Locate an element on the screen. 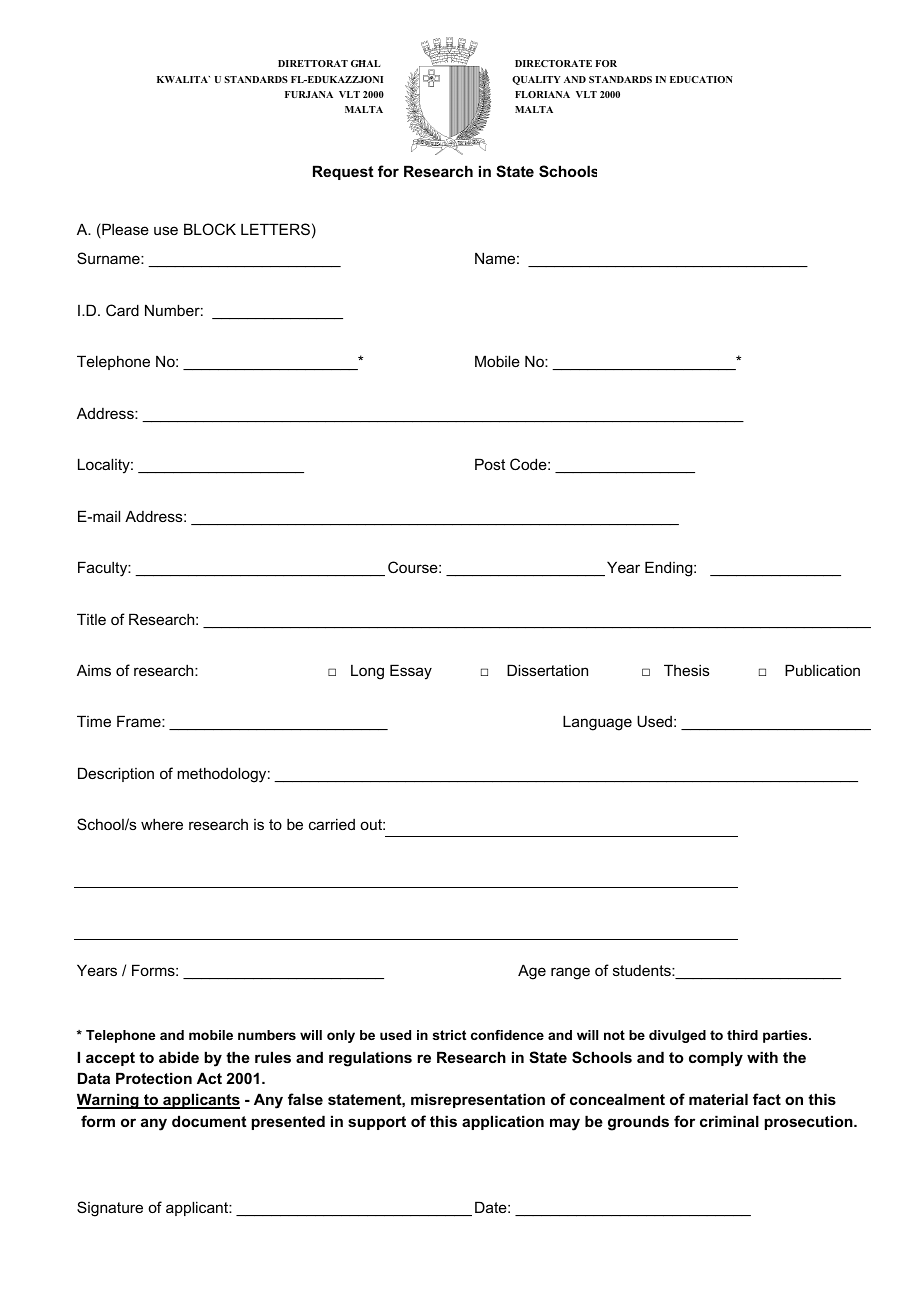 Image resolution: width=924 pixels, height=1308 pixels. Publication is located at coordinates (822, 670).
